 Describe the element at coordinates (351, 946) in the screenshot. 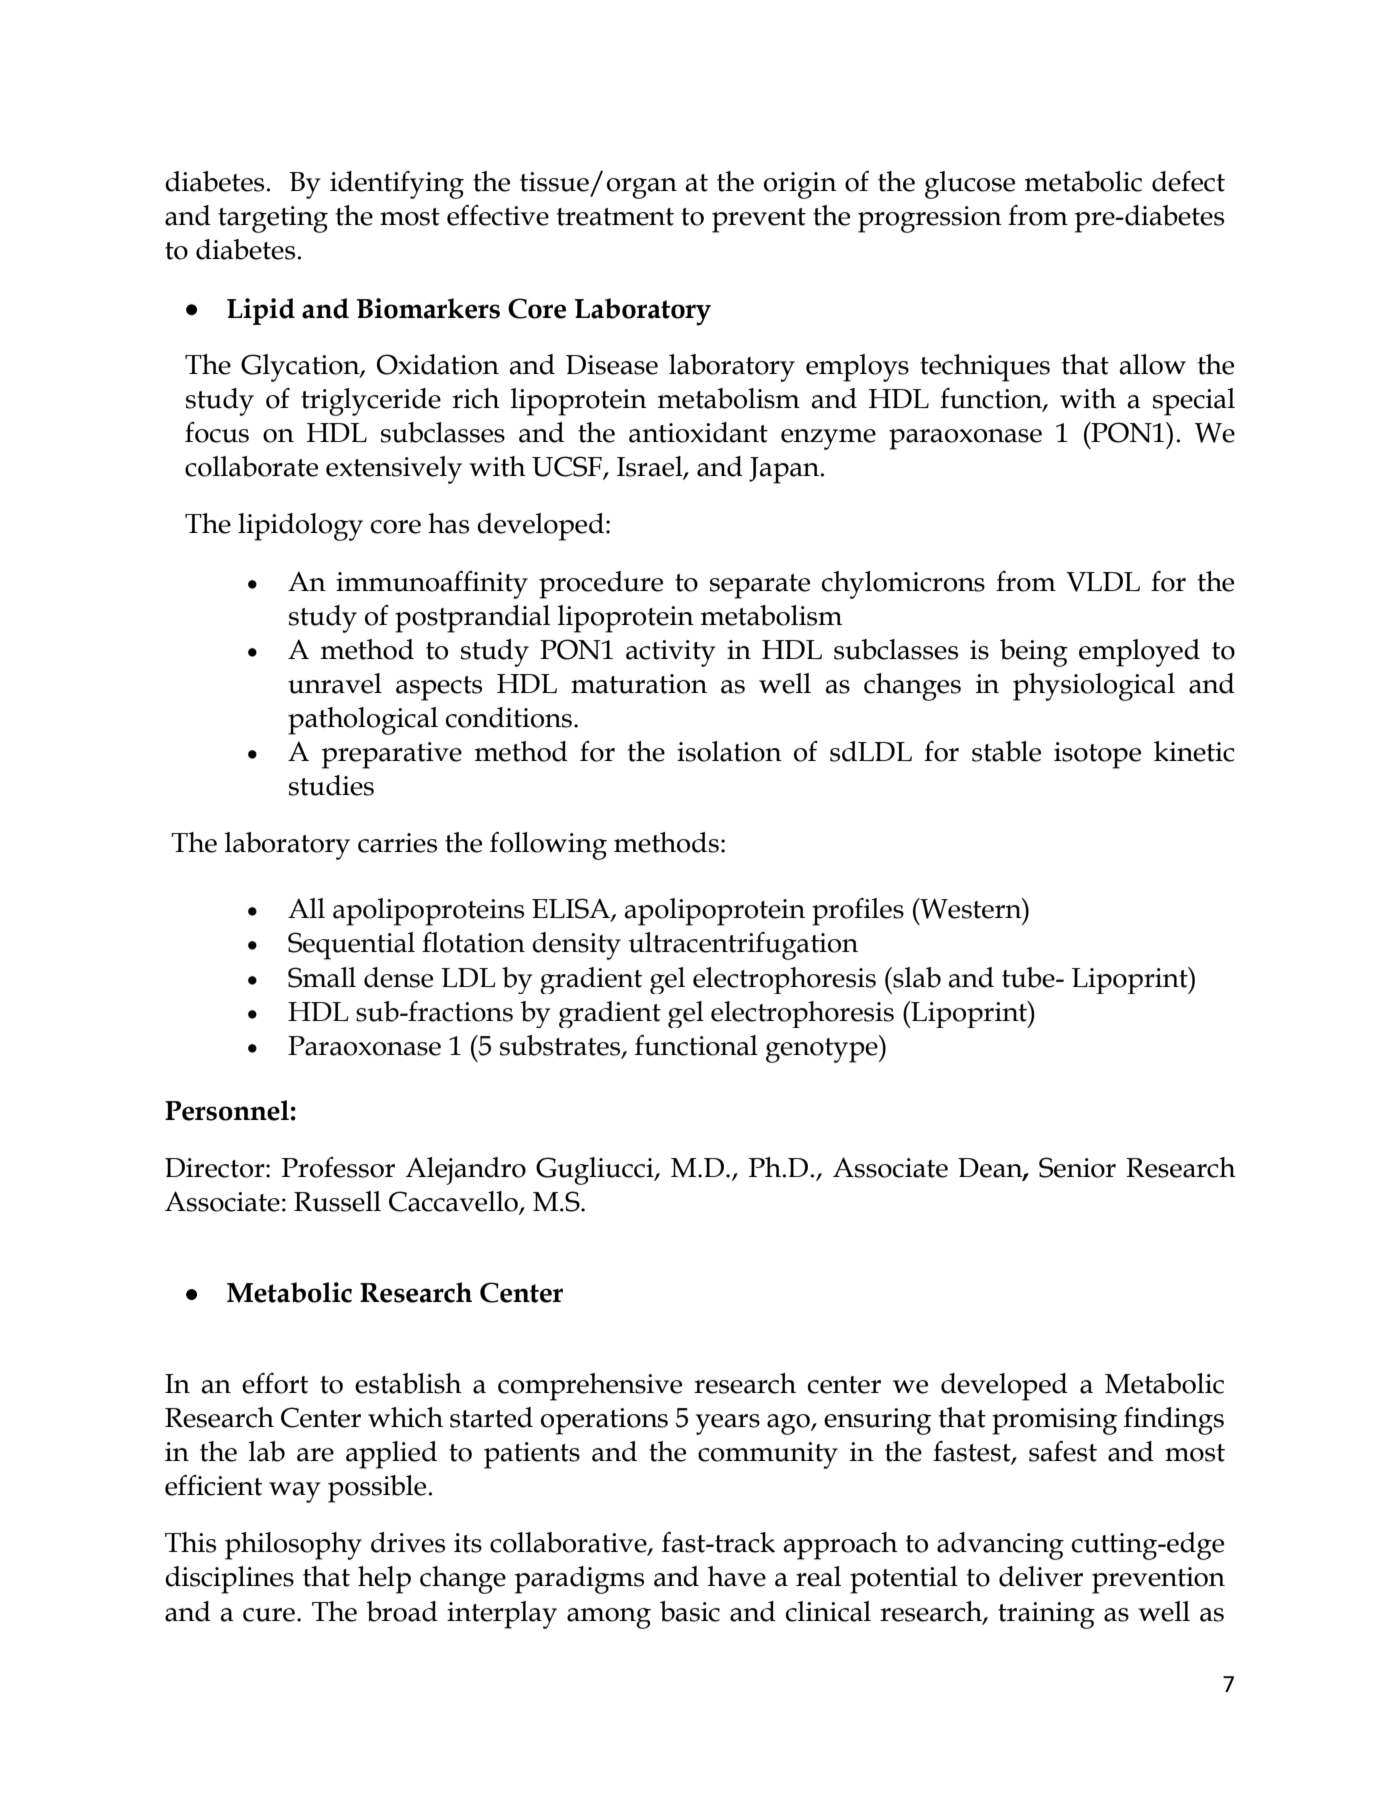

I see `Sequential` at that location.
